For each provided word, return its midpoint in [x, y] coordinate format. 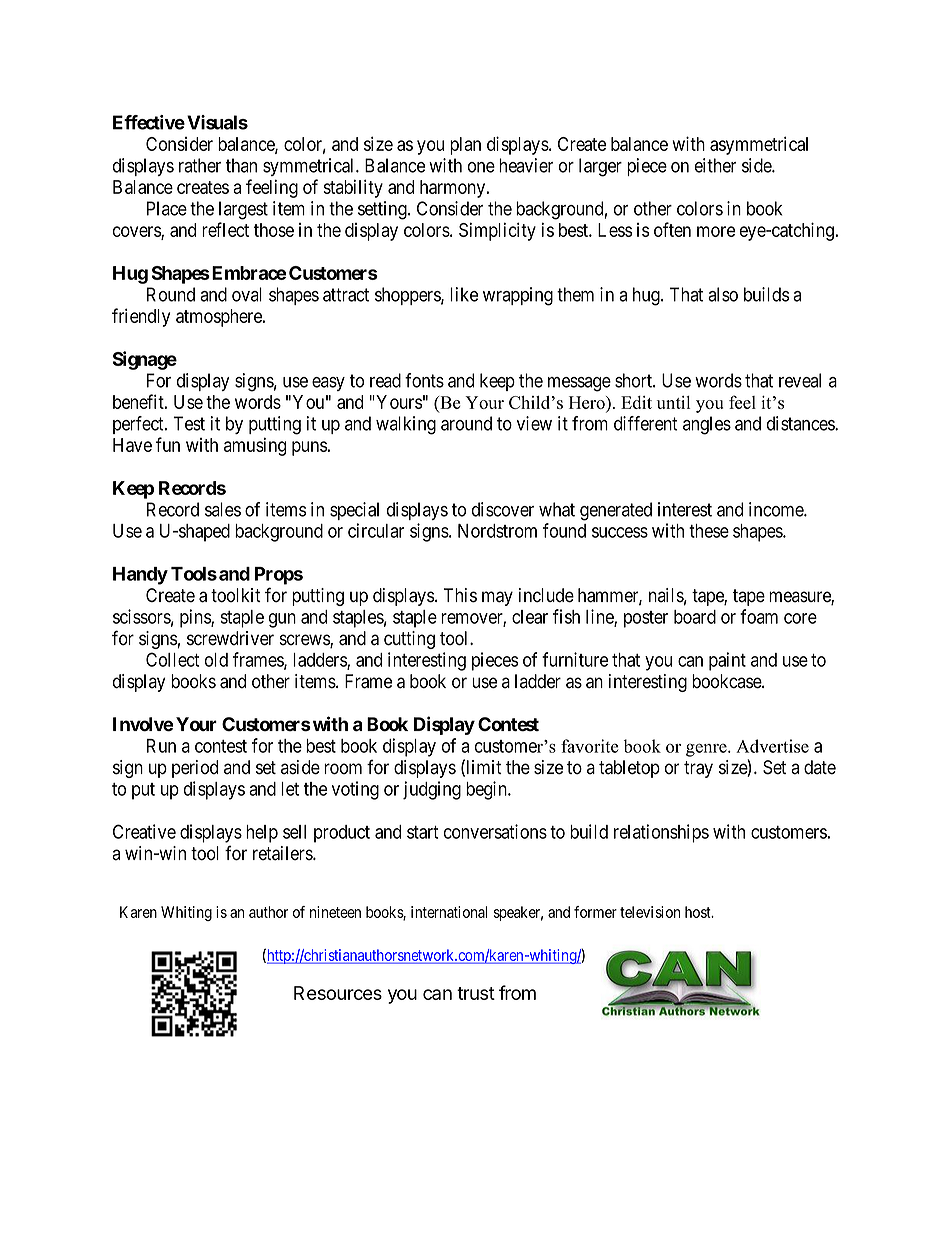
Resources [338, 993]
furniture [575, 659]
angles [707, 425]
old [216, 660]
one [481, 167]
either [715, 165]
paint [727, 661]
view [534, 423]
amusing [255, 446]
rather [200, 165]
